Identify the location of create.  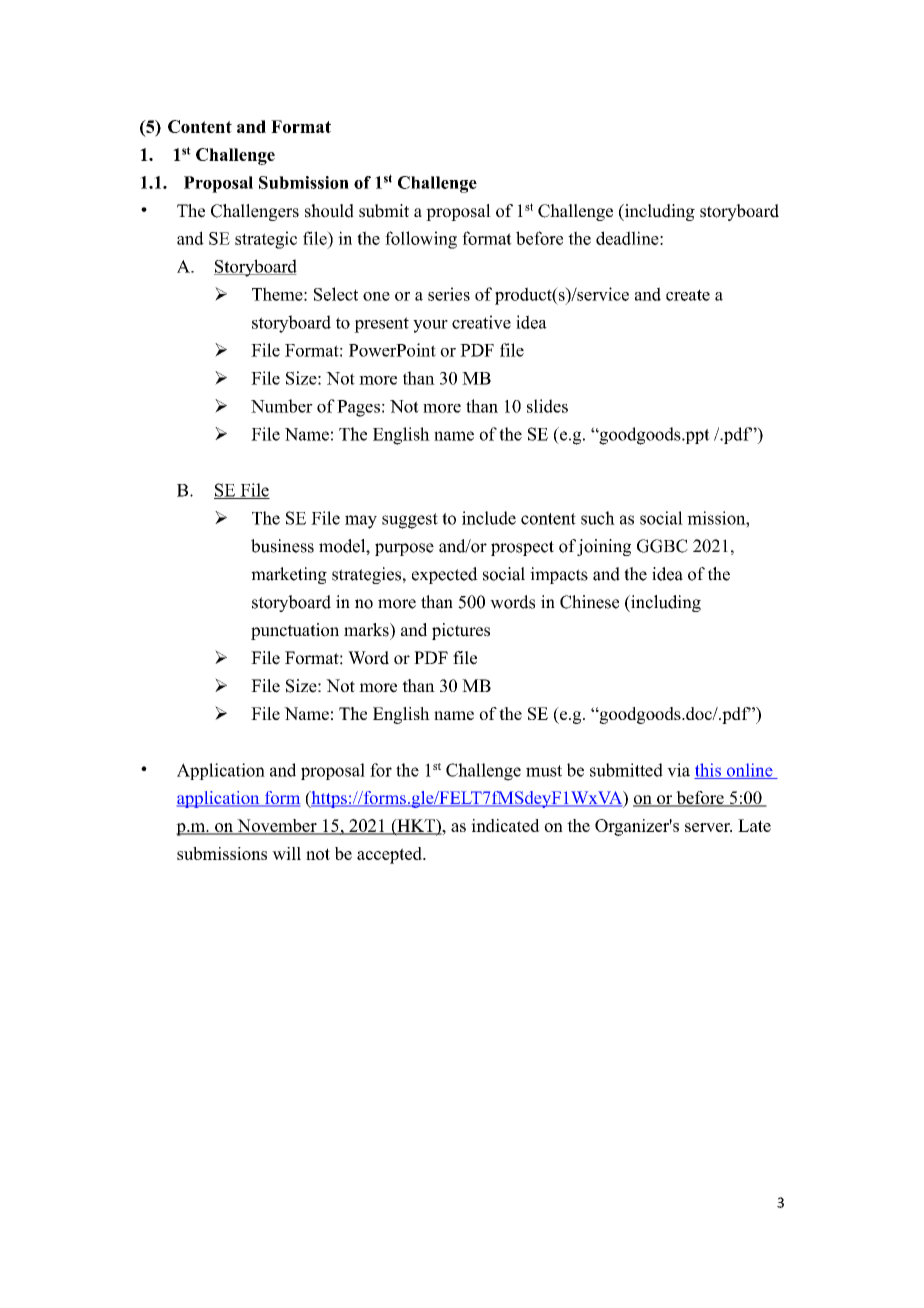
(688, 295).
